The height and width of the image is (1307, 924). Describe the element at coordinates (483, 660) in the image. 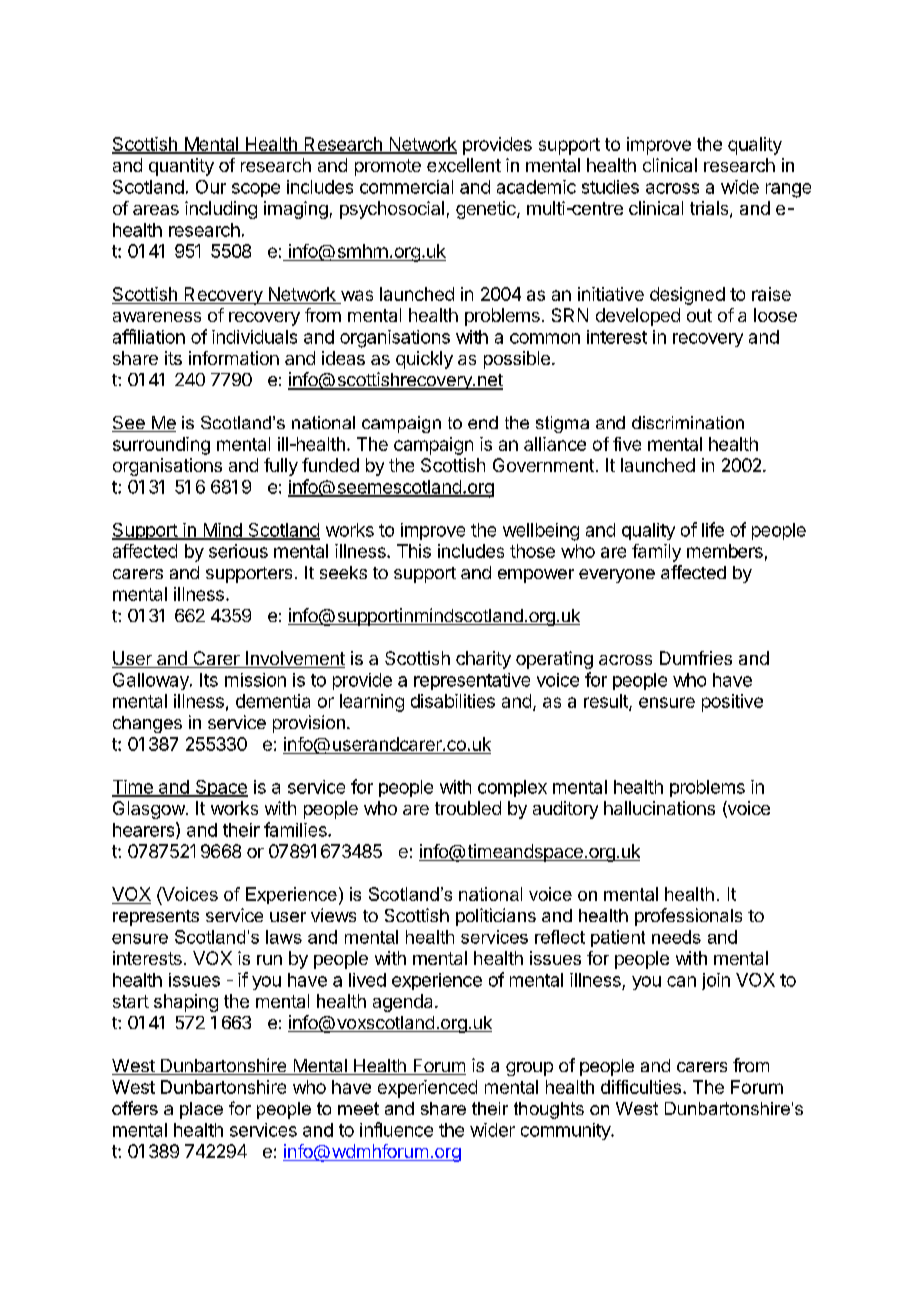

I see `charity` at that location.
